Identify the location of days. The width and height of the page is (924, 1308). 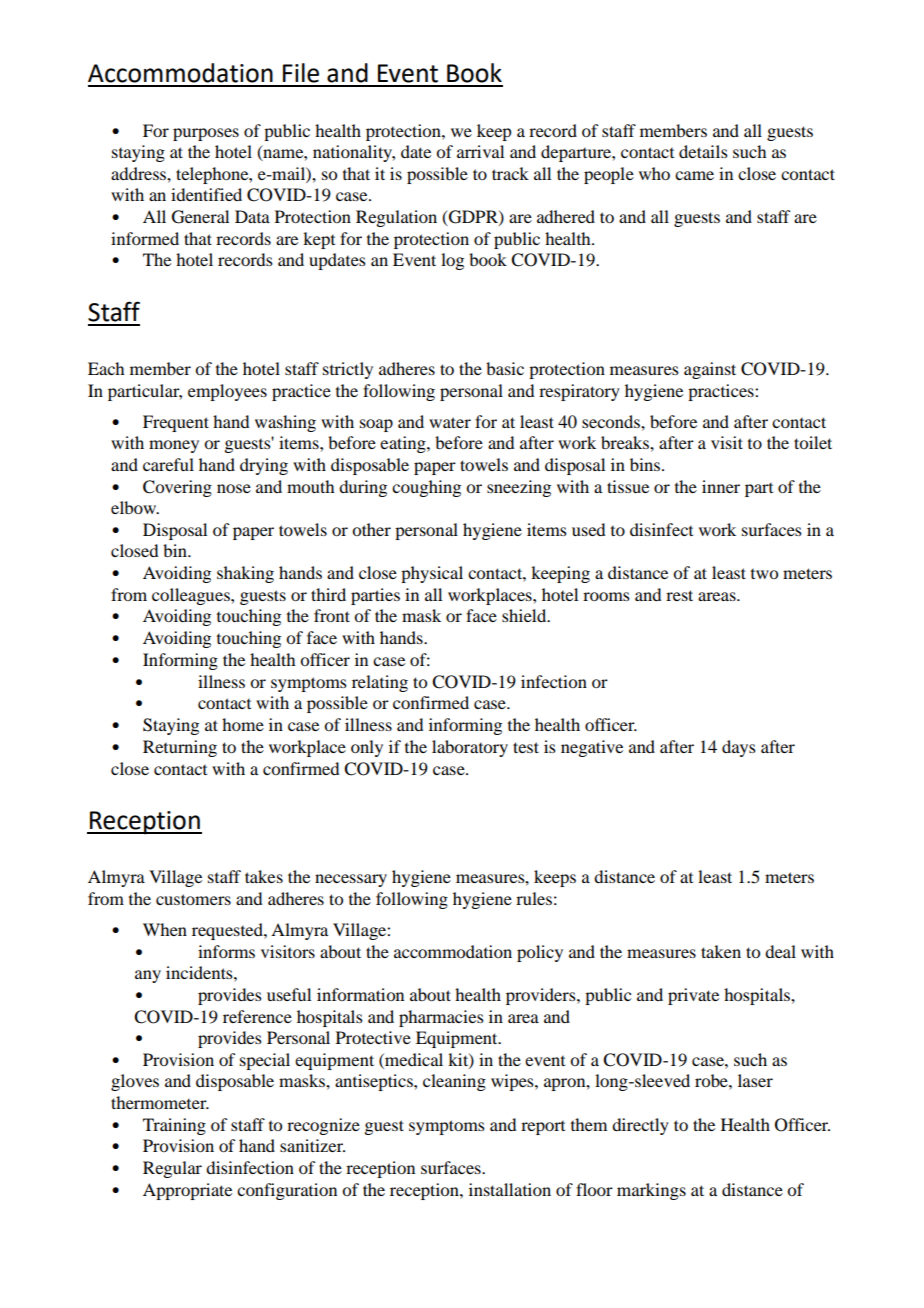
(739, 748).
